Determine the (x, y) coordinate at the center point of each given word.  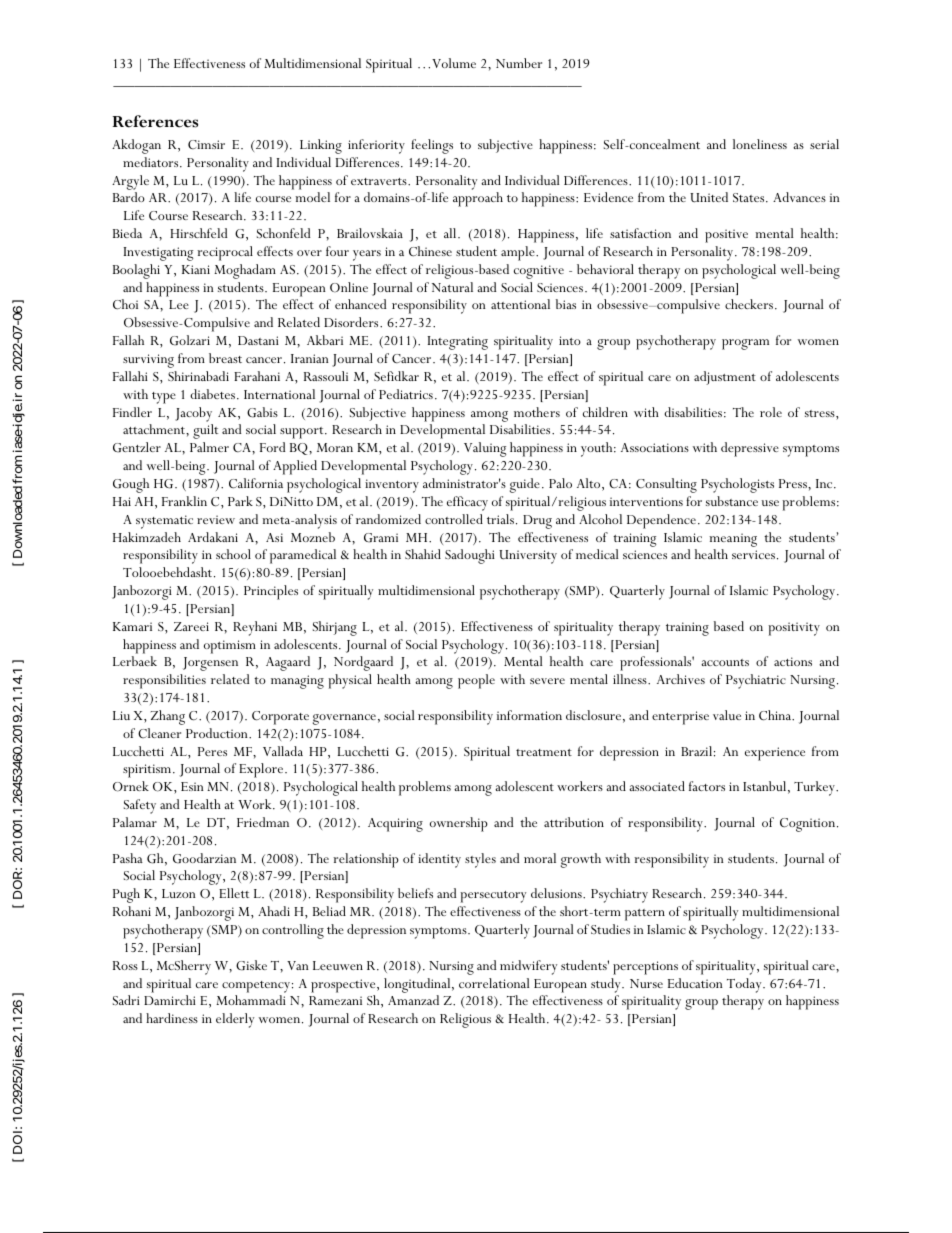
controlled (454, 519)
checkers (749, 304)
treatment (544, 752)
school (233, 554)
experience (775, 754)
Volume (454, 63)
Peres (212, 751)
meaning (733, 540)
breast (225, 358)
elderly (235, 1020)
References (155, 121)
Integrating (458, 343)
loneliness (760, 144)
